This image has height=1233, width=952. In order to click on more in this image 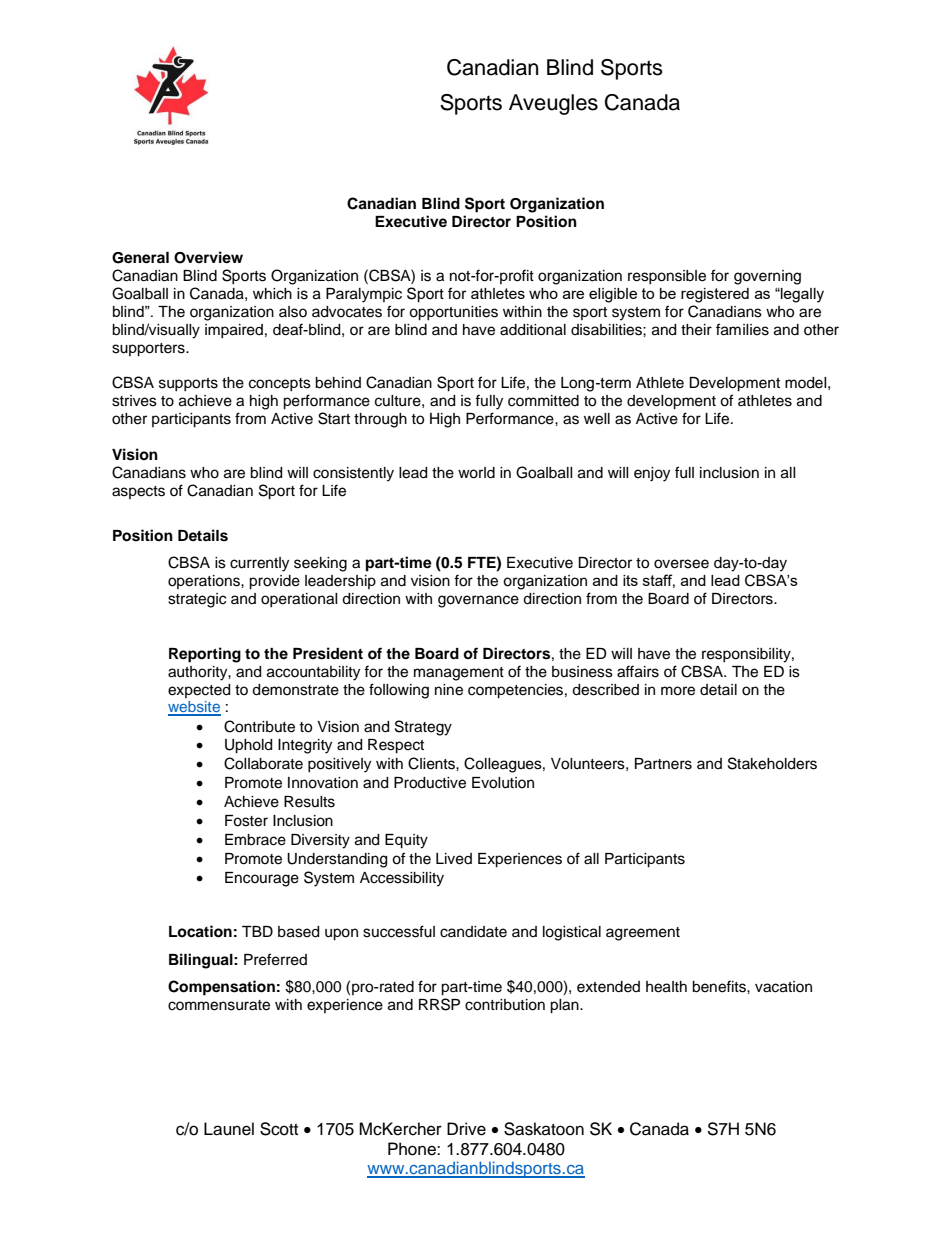, I will do `click(678, 691)`.
